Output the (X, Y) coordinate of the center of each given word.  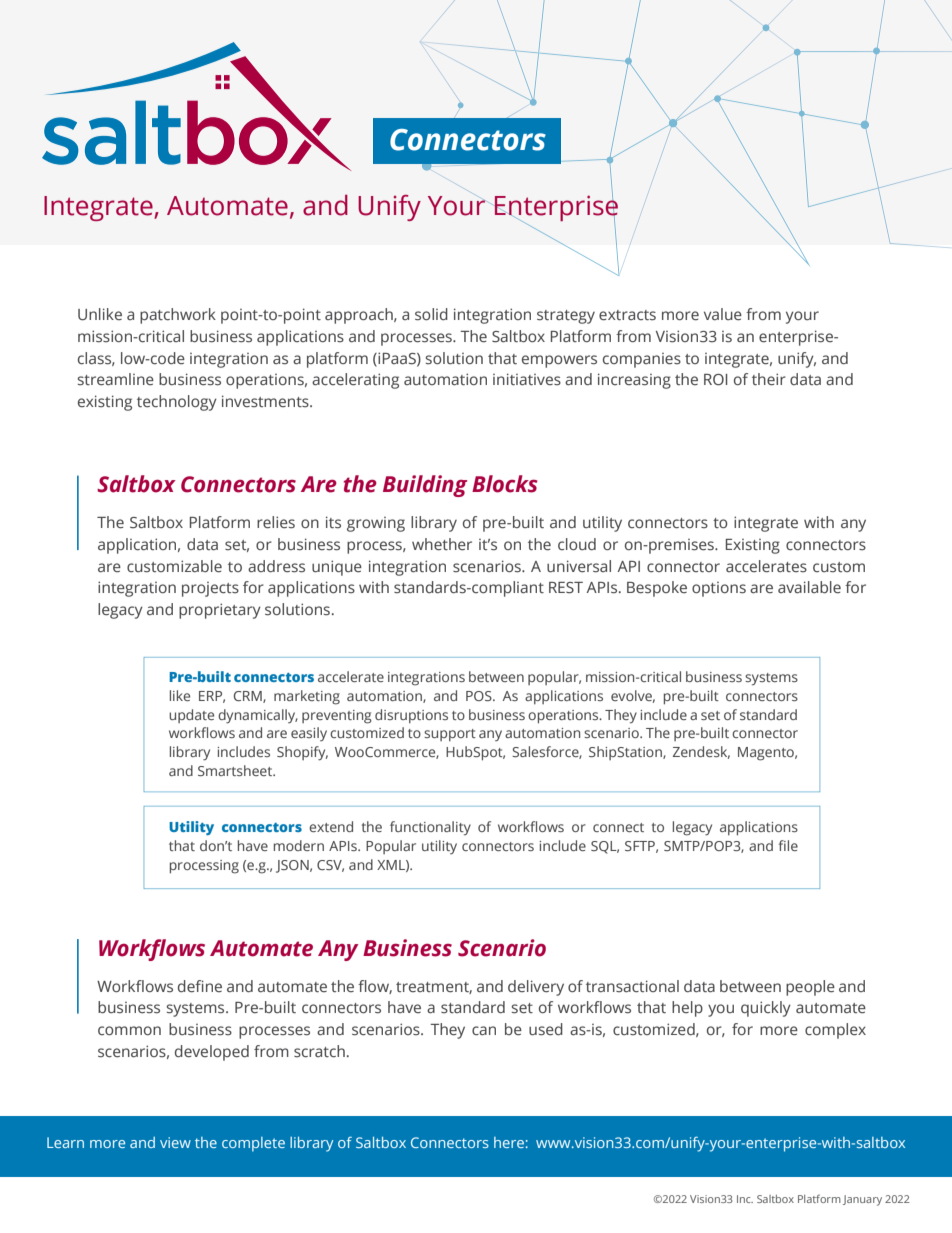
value (723, 314)
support (450, 735)
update (191, 716)
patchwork (178, 316)
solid (431, 314)
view (175, 1142)
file (788, 845)
